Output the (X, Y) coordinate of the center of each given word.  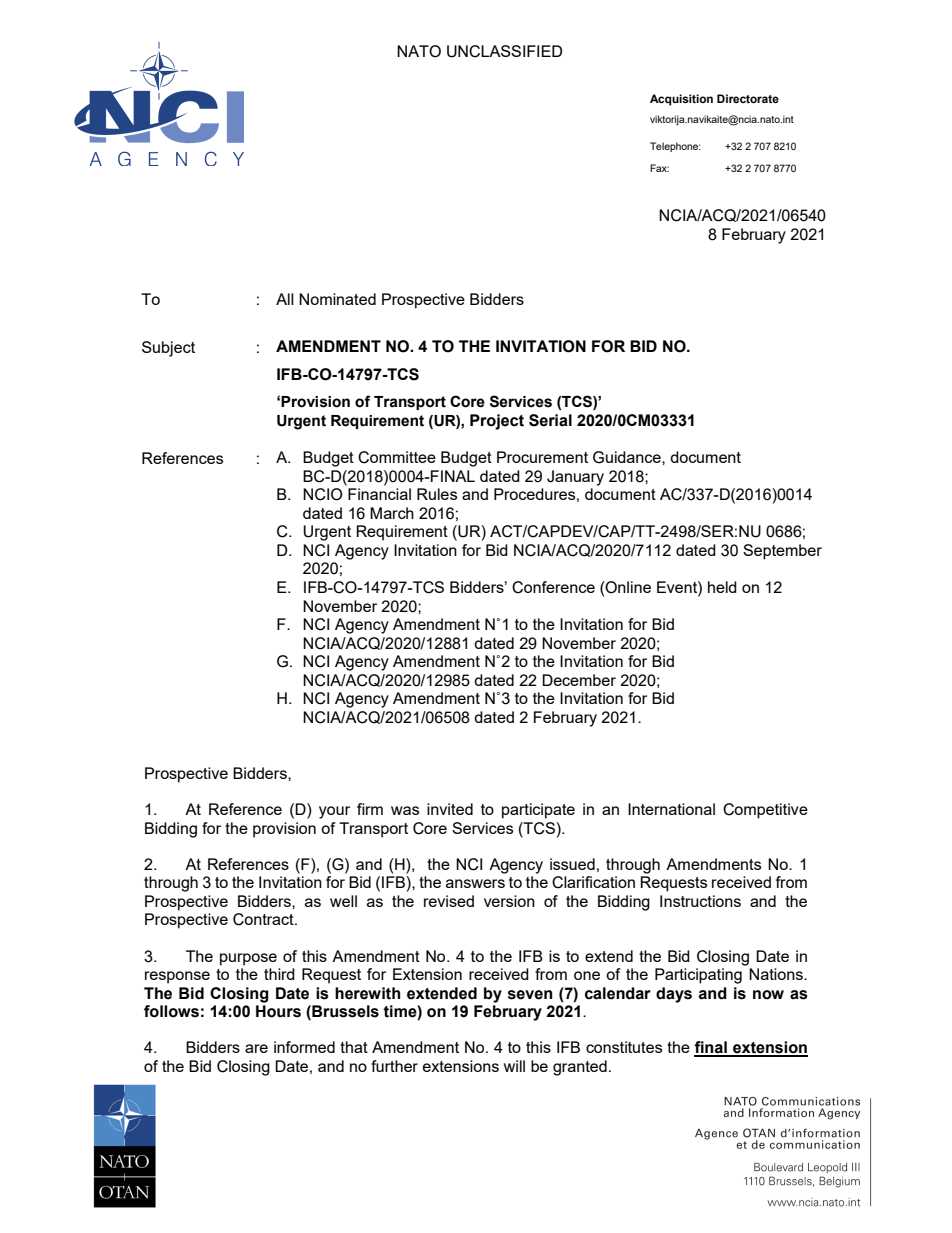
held (722, 587)
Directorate (748, 98)
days (674, 995)
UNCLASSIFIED (504, 51)
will (514, 1066)
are (256, 1048)
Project (497, 422)
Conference (553, 587)
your (334, 812)
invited (450, 809)
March (392, 513)
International (671, 809)
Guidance (628, 457)
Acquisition (681, 100)
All (285, 299)
